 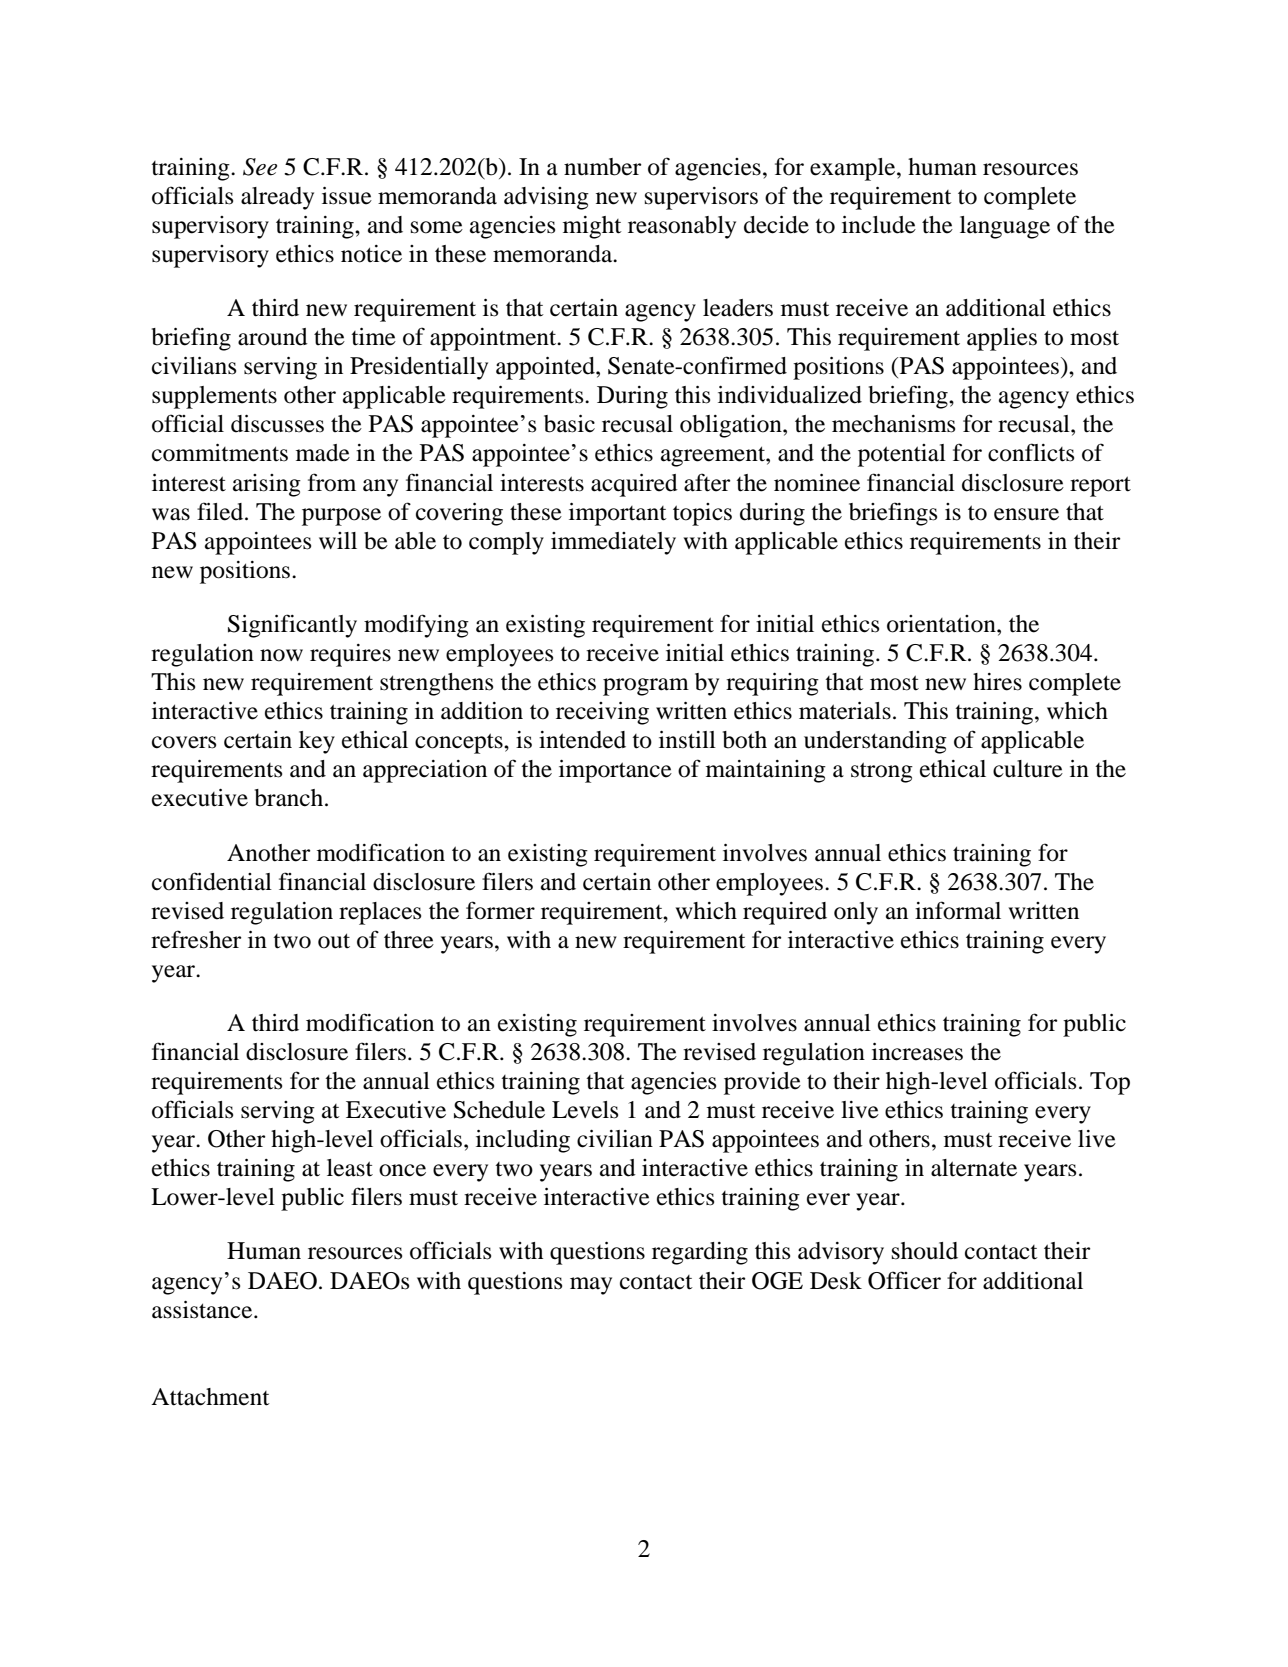 I want to click on culture, so click(x=1028, y=769).
